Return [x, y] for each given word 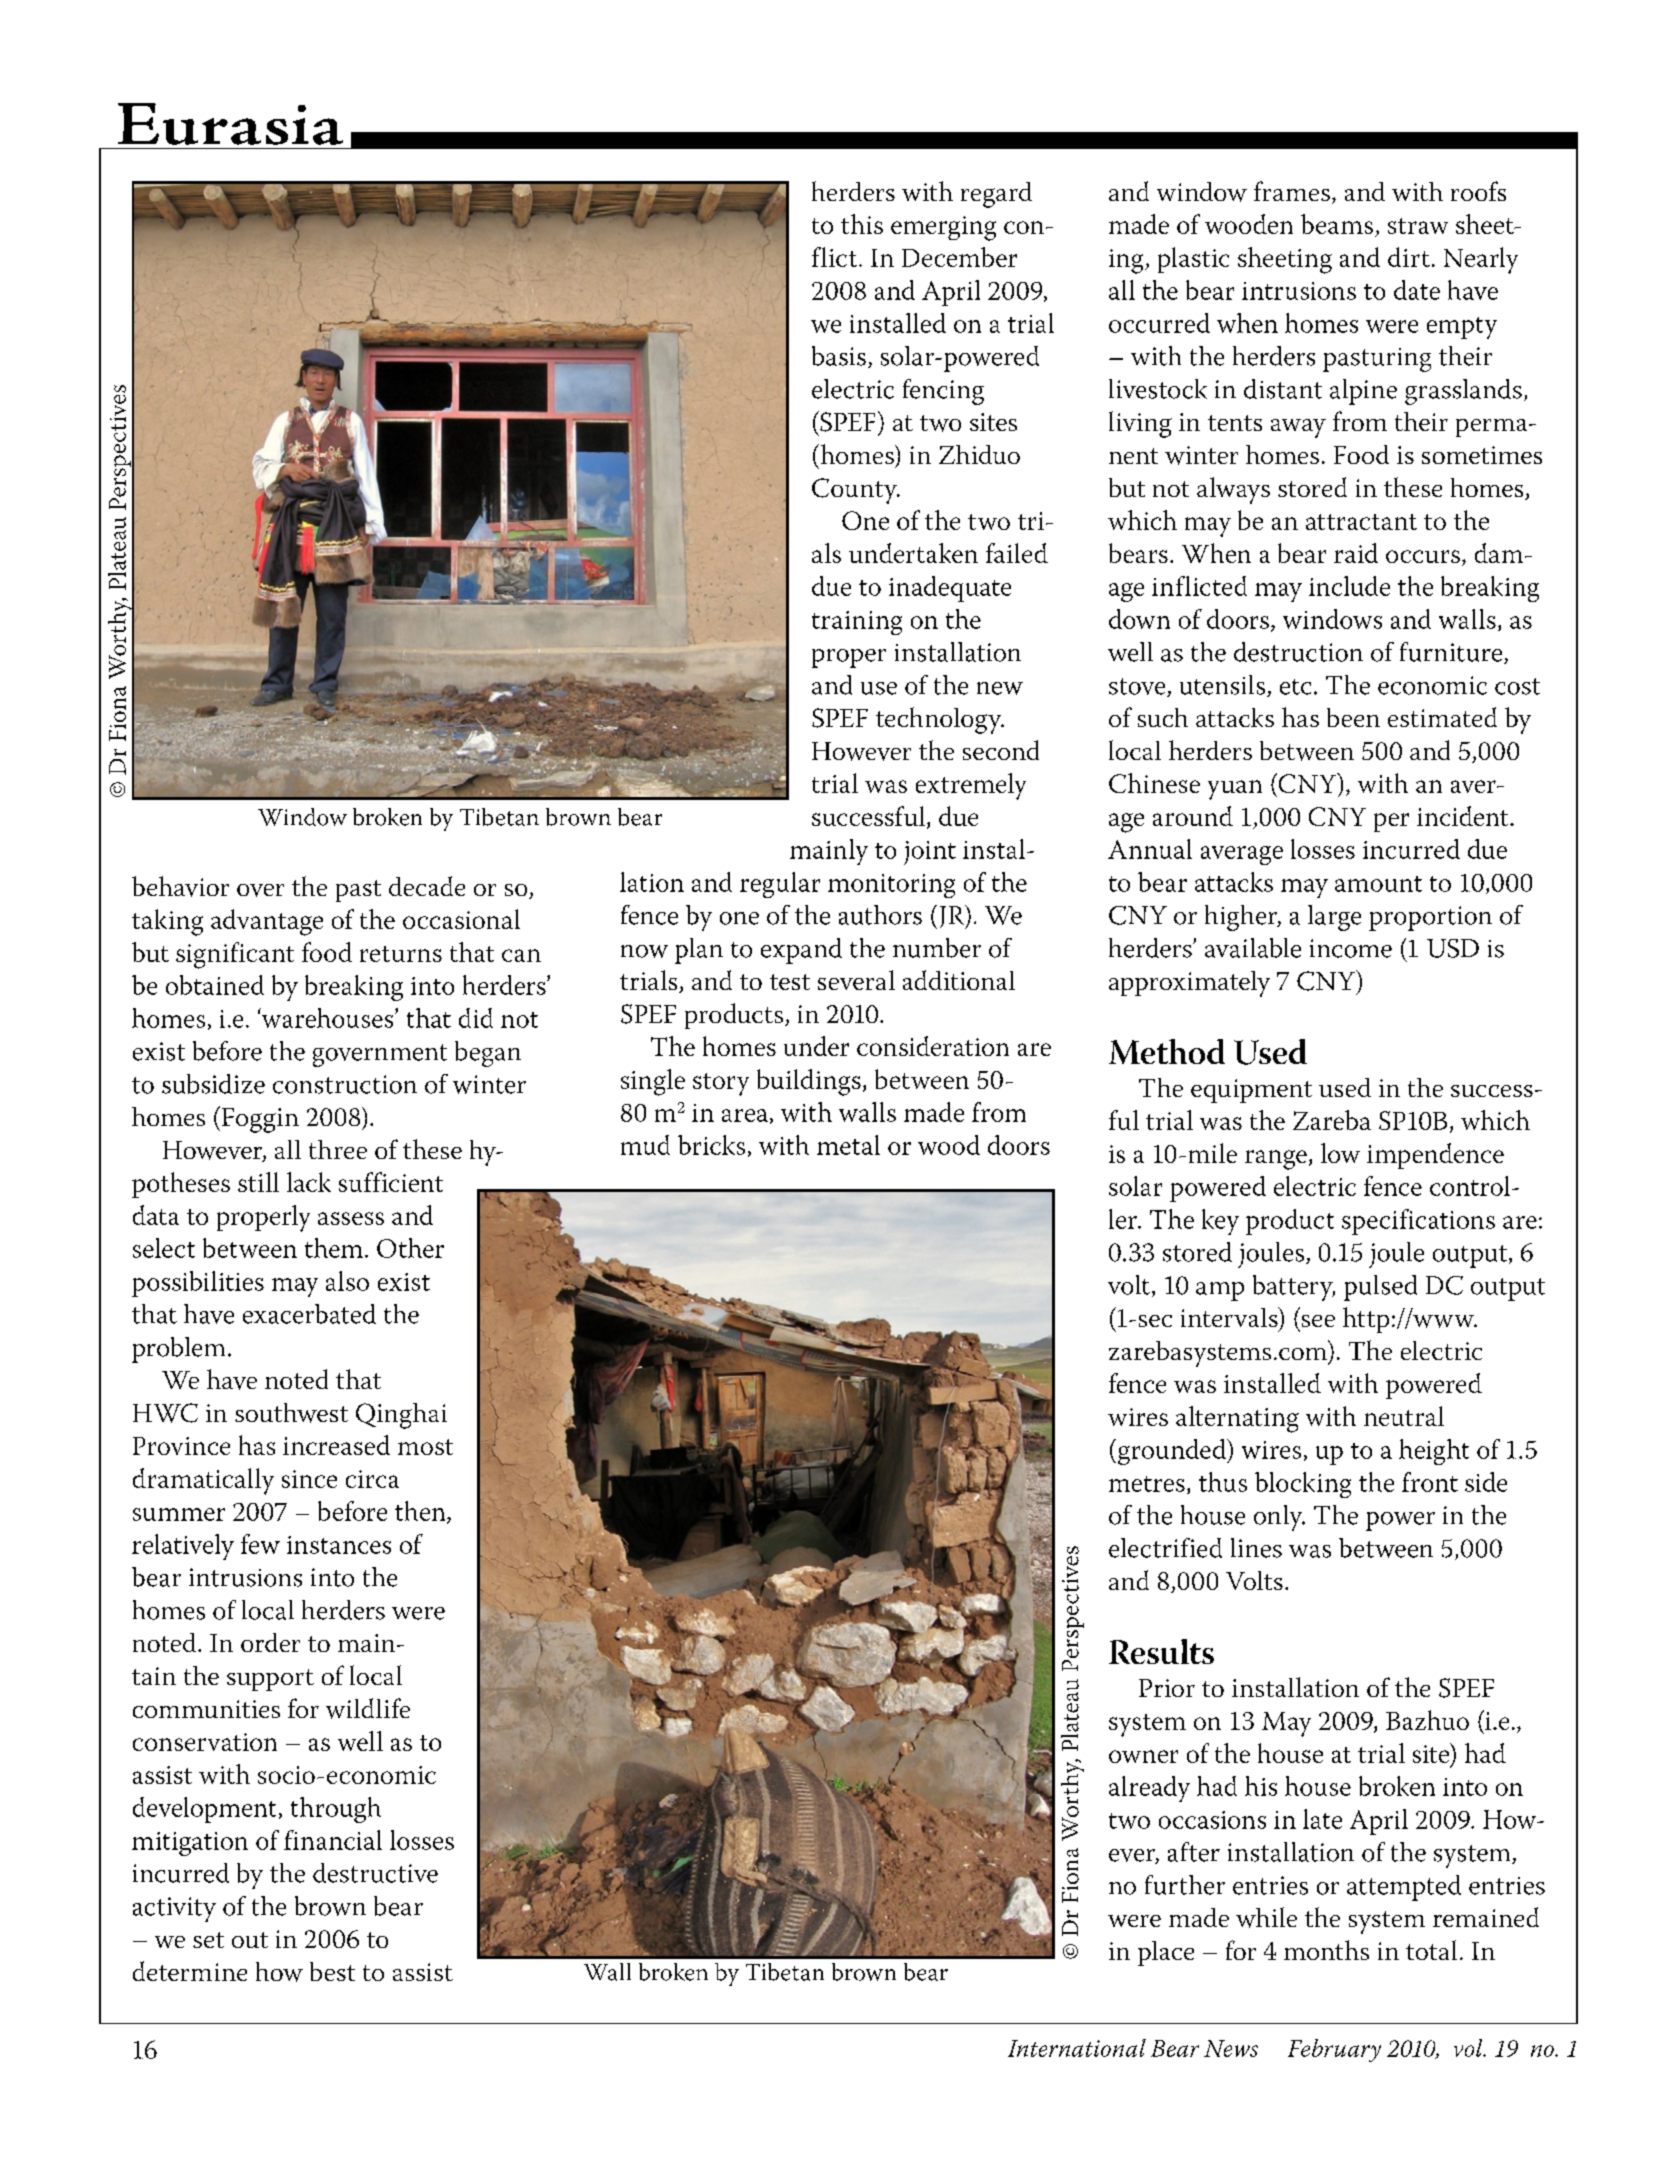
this [862, 224]
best [332, 1971]
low [1340, 1153]
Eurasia [230, 124]
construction [345, 1084]
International [1077, 2048]
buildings [809, 1082]
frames [1292, 191]
